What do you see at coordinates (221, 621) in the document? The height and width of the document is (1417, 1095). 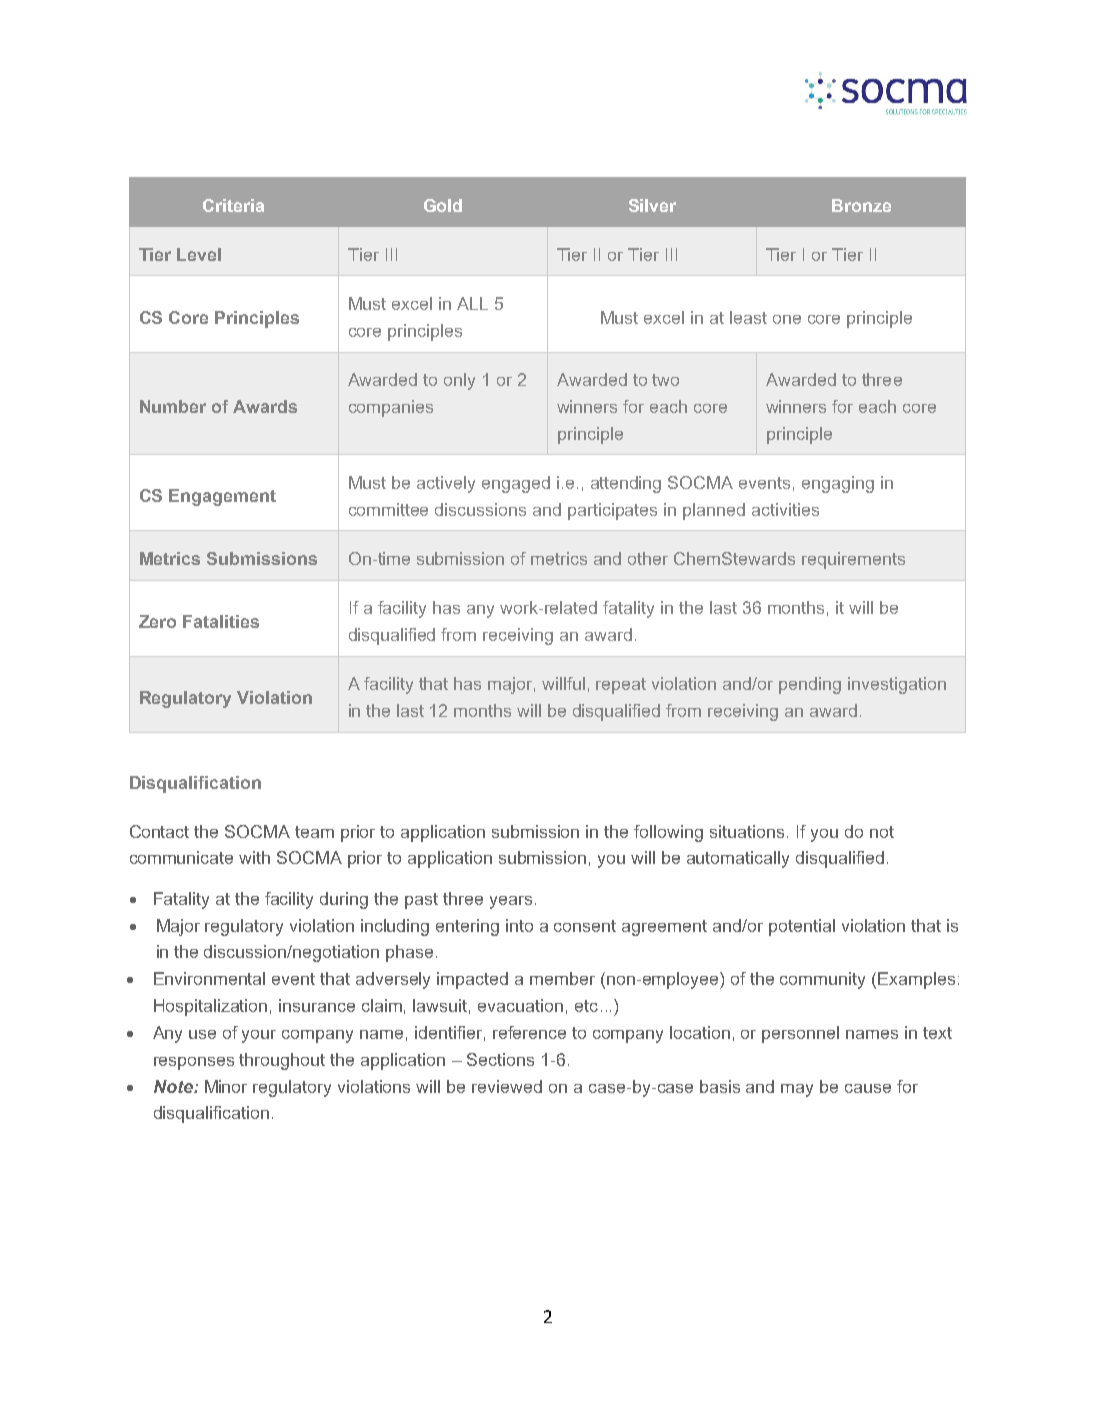 I see `Fatalities` at bounding box center [221, 621].
